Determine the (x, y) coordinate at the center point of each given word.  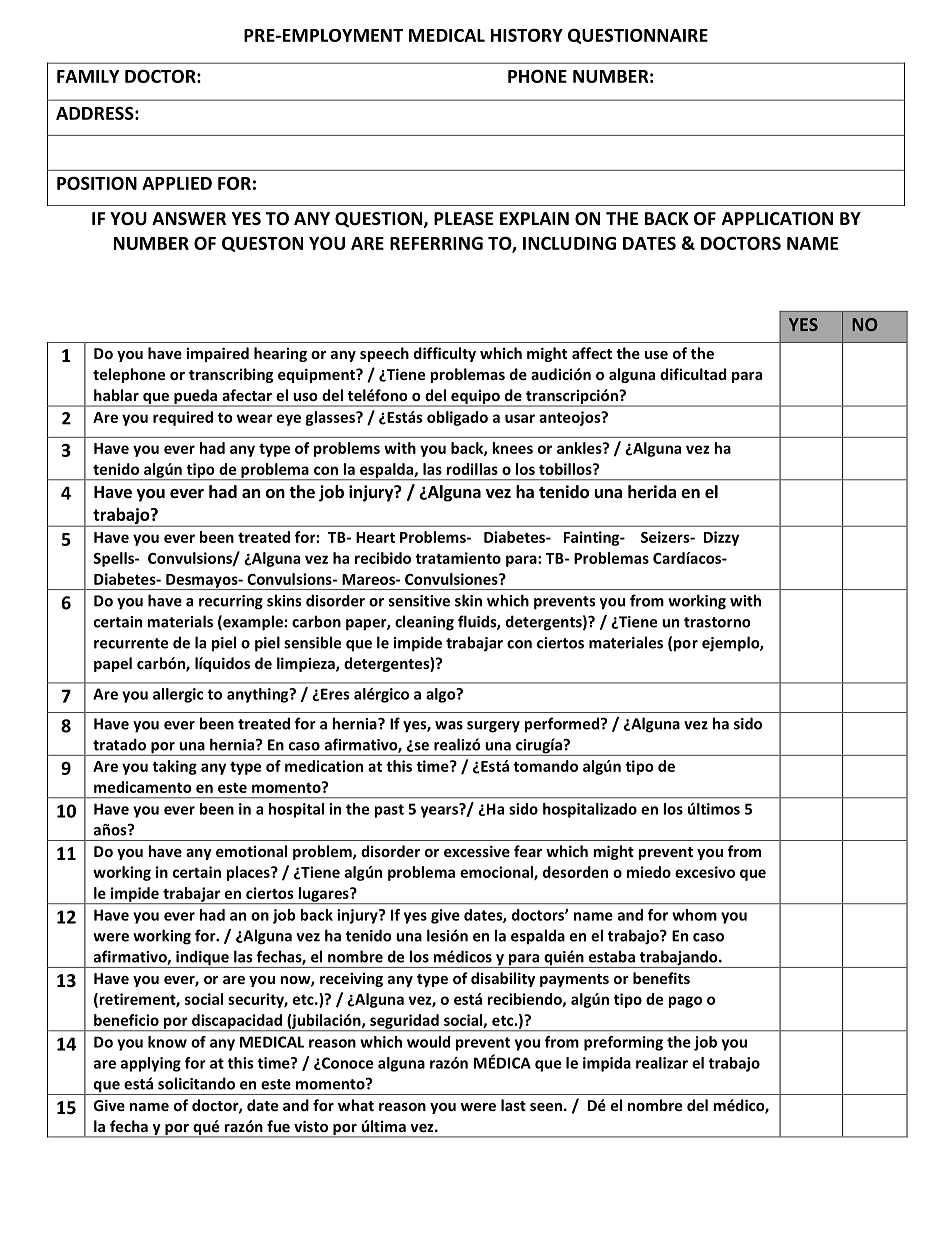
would (428, 1042)
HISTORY (527, 35)
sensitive (419, 601)
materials (180, 621)
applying (151, 1064)
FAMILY (88, 76)
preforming (623, 1043)
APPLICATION (777, 219)
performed (563, 725)
